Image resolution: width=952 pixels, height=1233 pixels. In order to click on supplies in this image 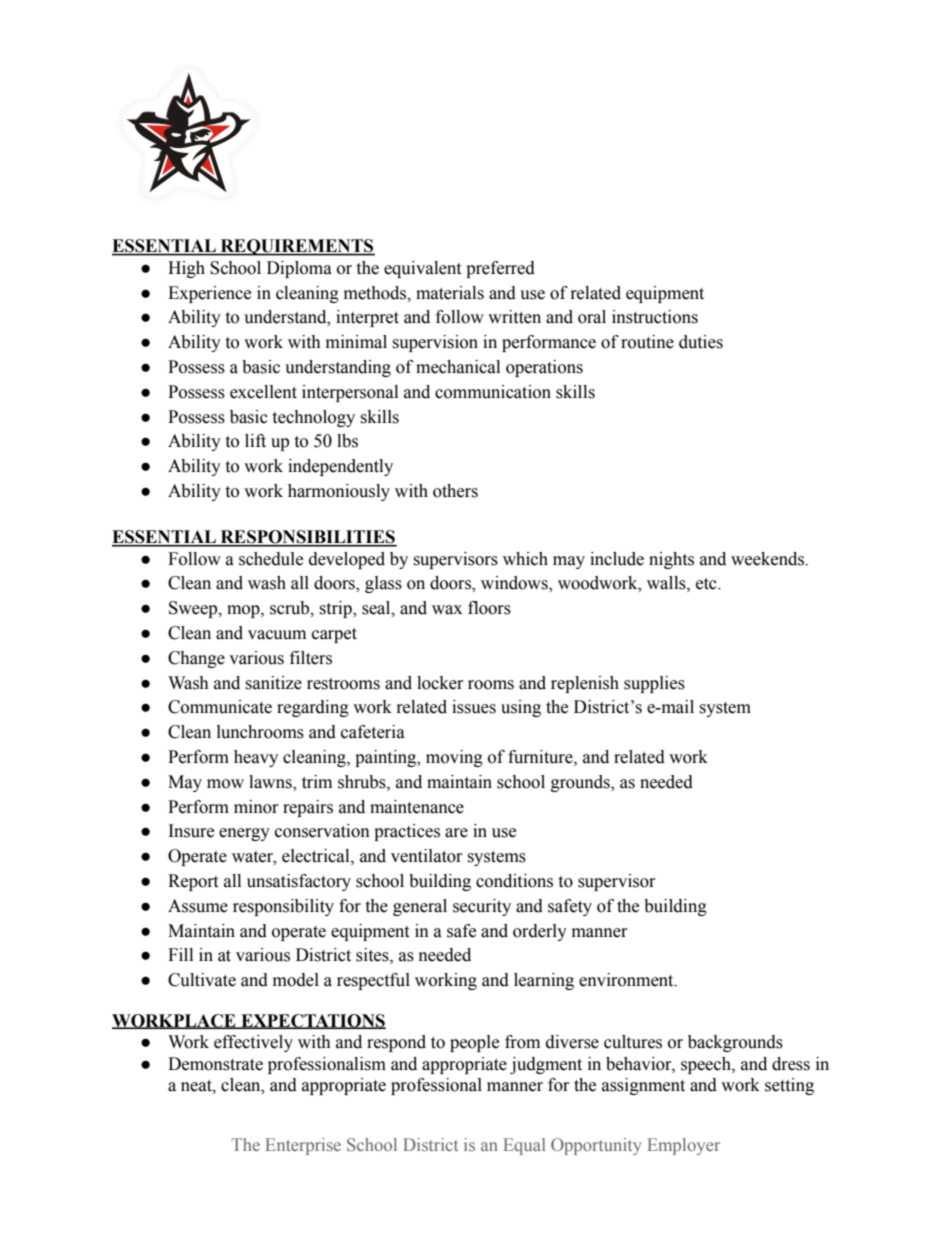, I will do `click(654, 684)`.
